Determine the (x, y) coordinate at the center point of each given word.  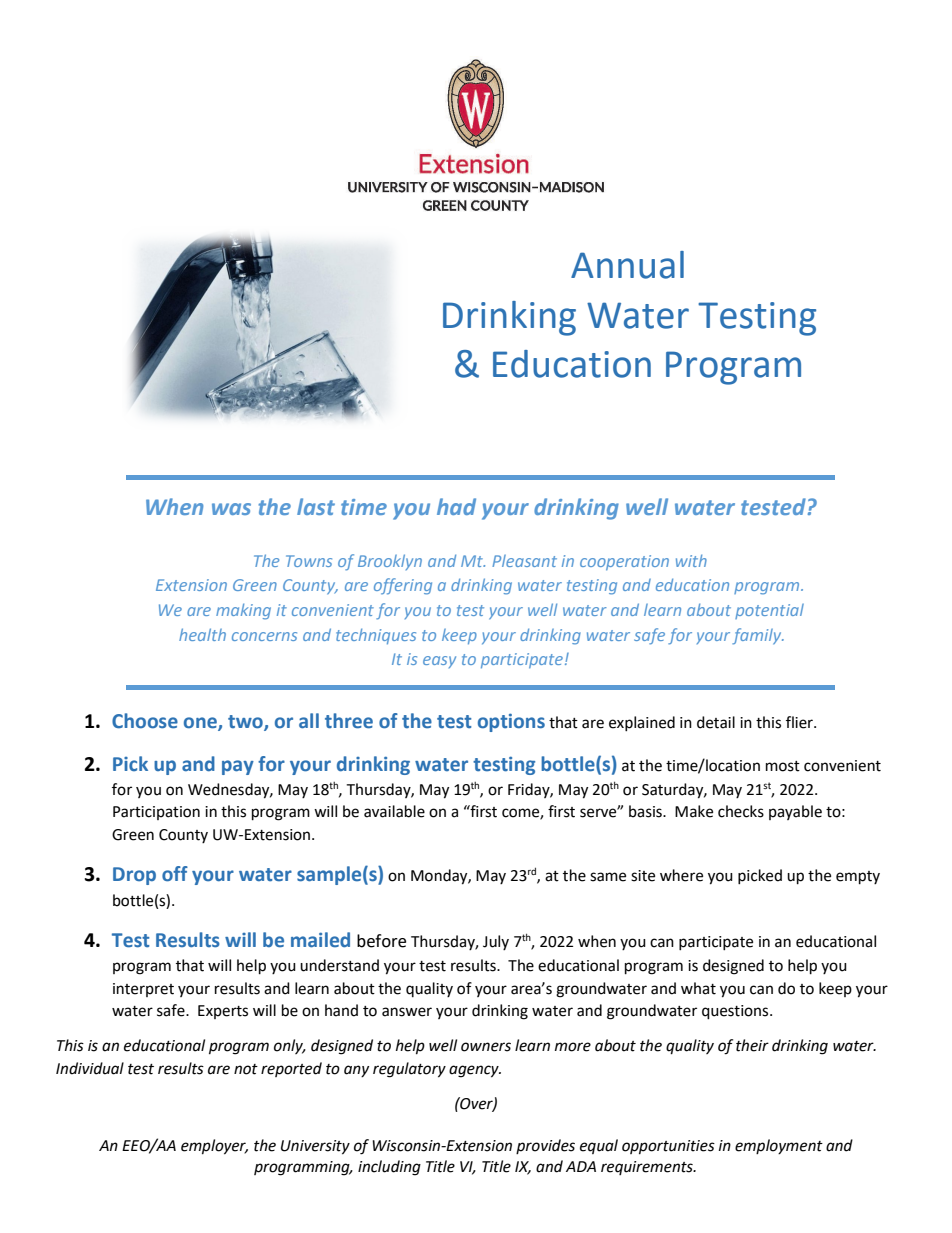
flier (800, 722)
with (691, 560)
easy (439, 662)
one (201, 723)
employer (214, 1147)
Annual (627, 265)
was (231, 509)
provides (545, 1146)
